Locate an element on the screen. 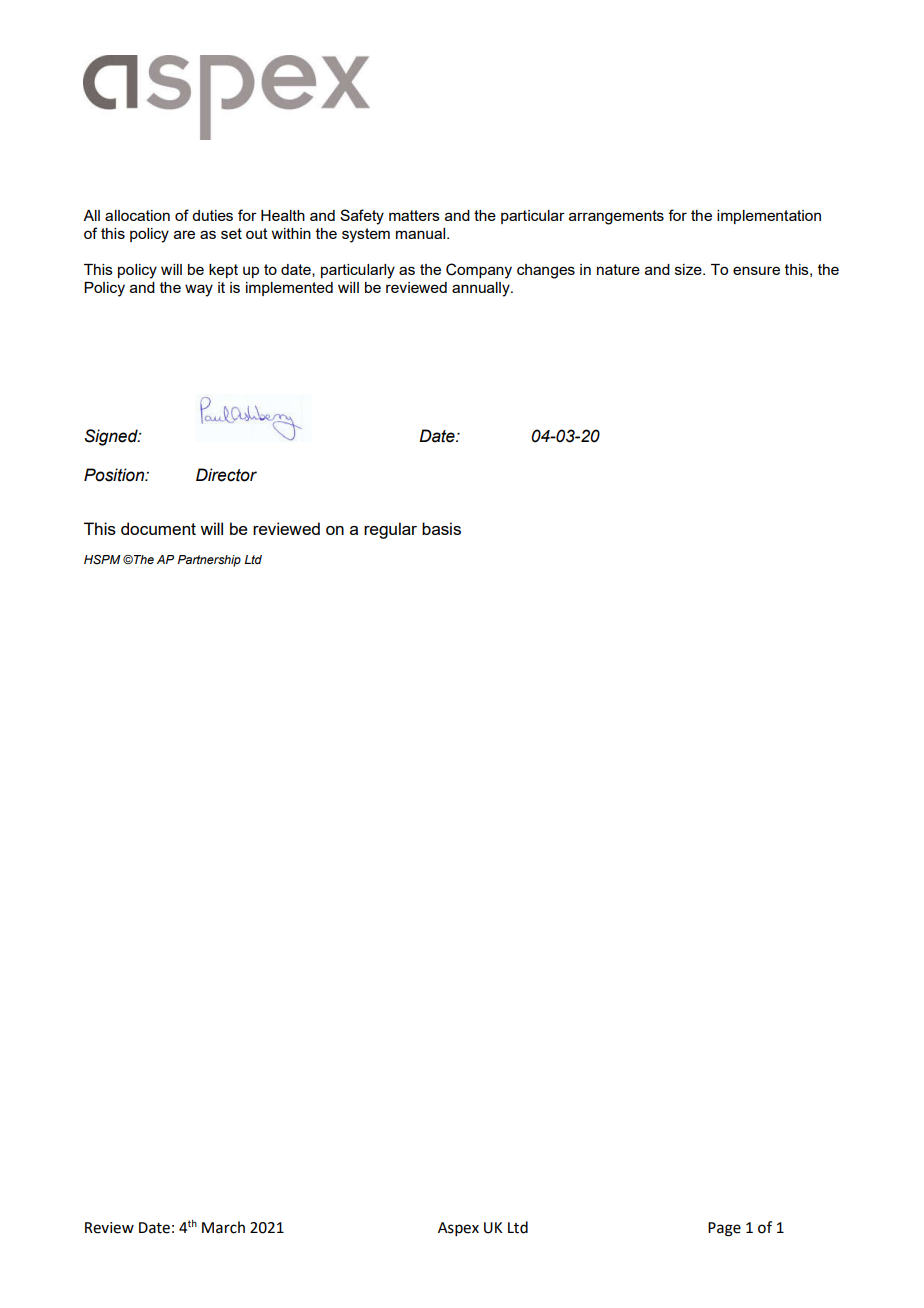 This screenshot has height=1308, width=924. March is located at coordinates (223, 1227).
